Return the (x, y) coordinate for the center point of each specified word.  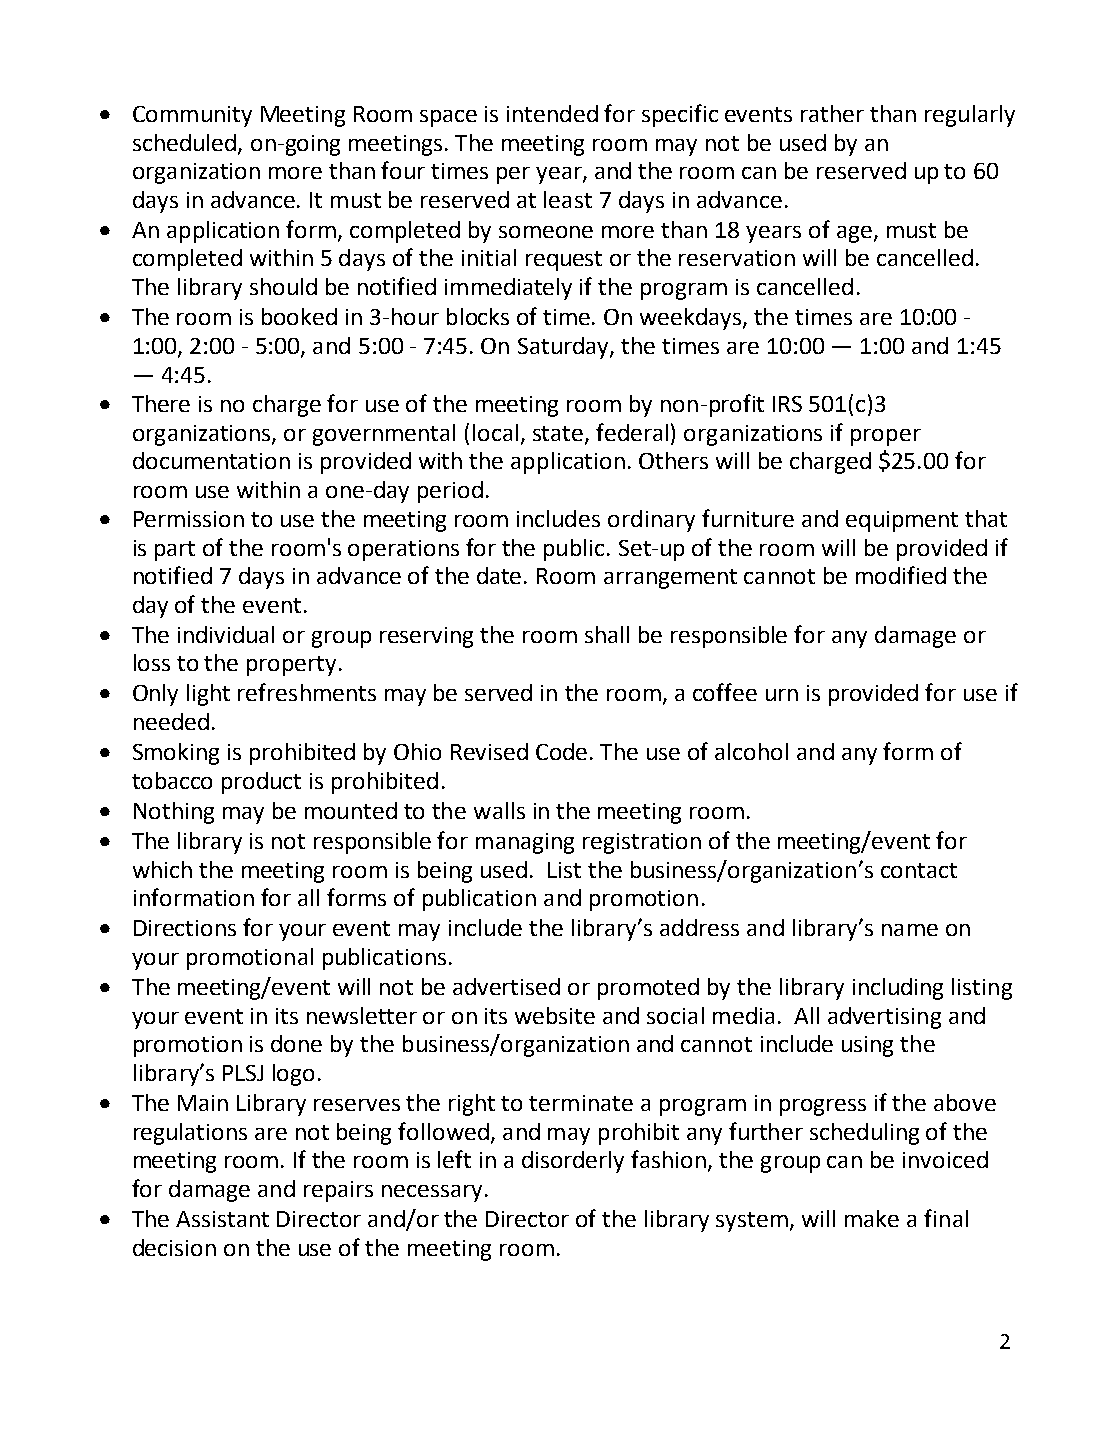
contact (919, 870)
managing (525, 843)
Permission (189, 519)
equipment (902, 521)
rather (832, 113)
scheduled (184, 142)
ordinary (651, 521)
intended (552, 113)
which (162, 869)
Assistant (222, 1219)
